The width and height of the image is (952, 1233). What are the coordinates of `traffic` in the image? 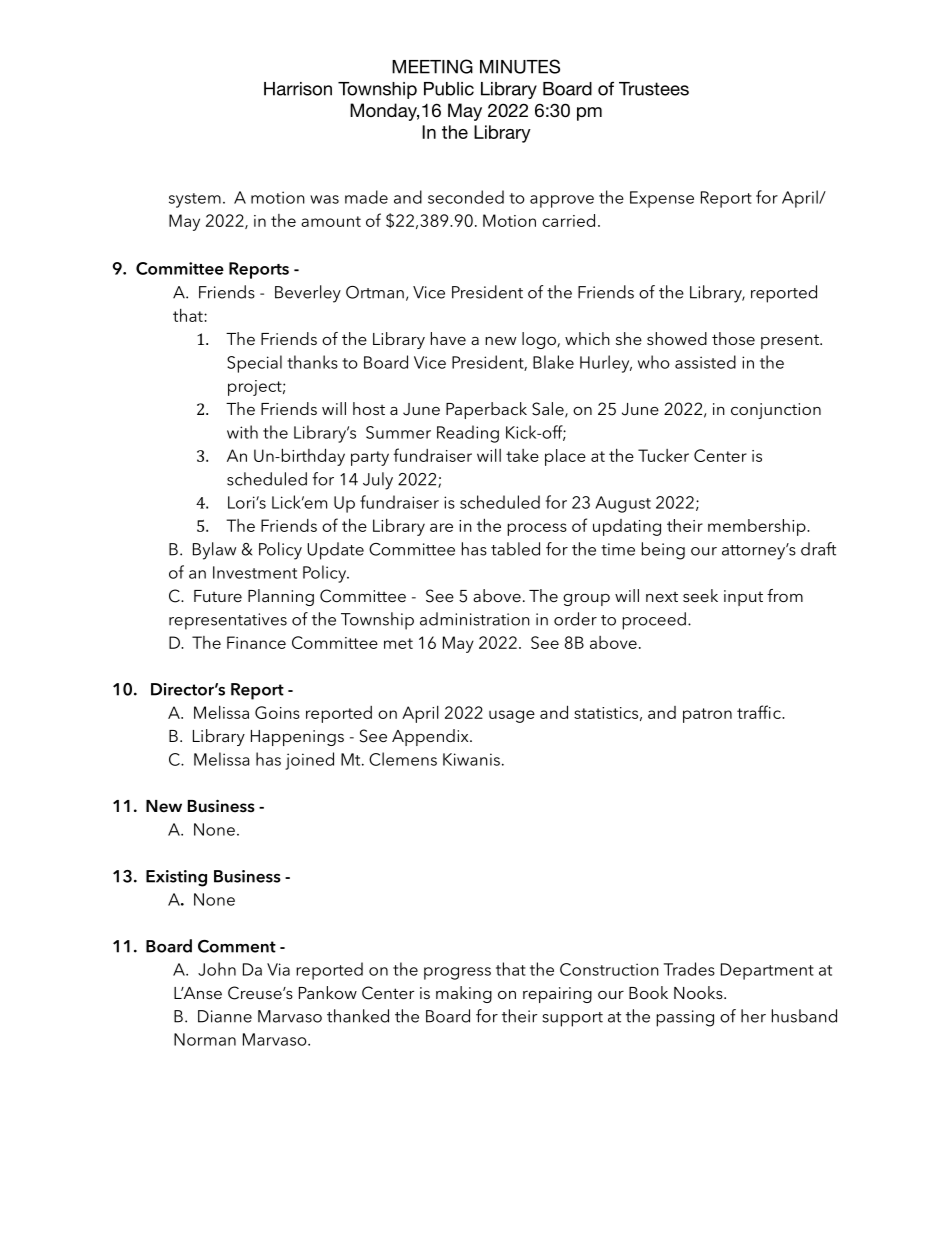 It's located at (760, 712).
